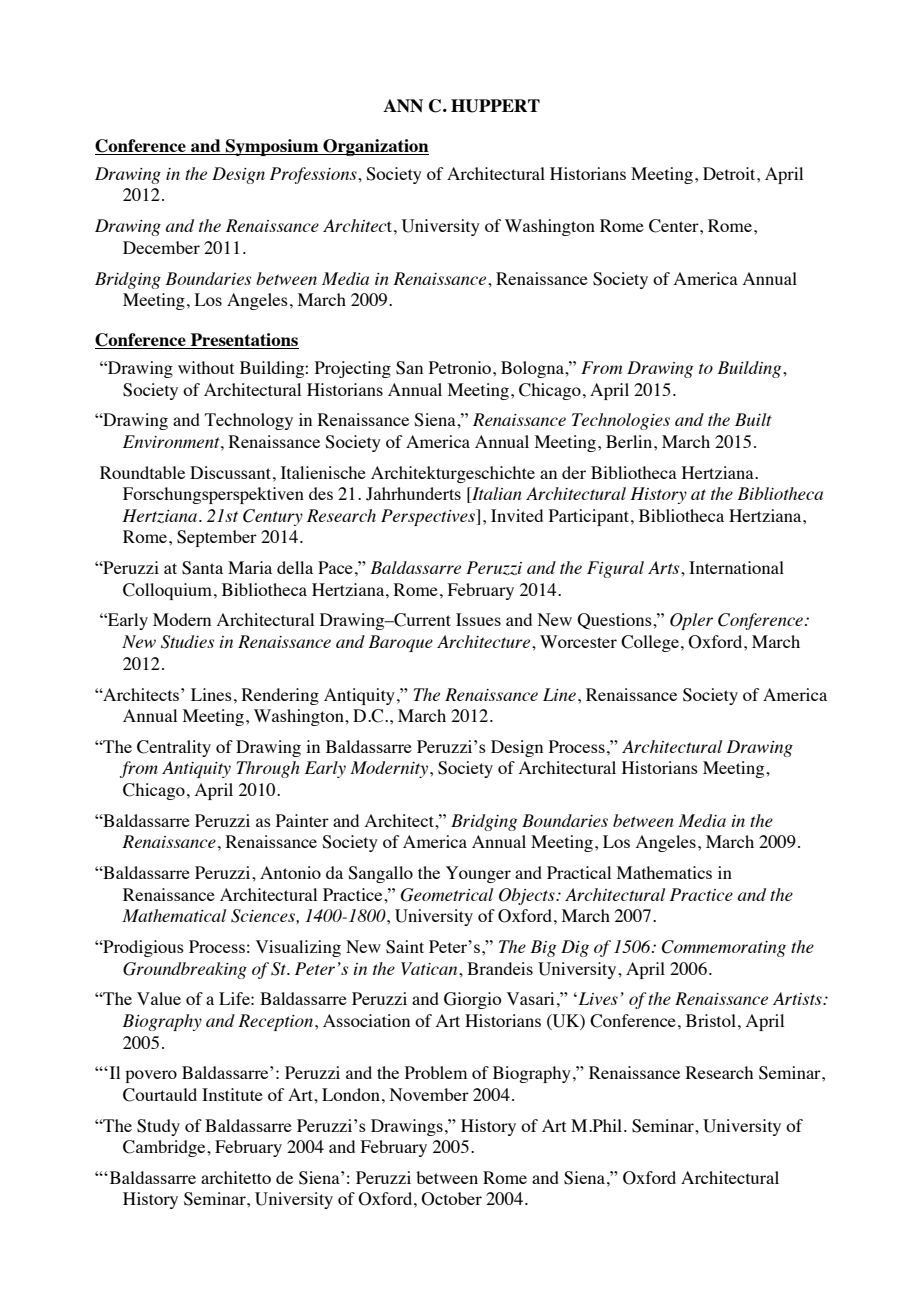 Image resolution: width=924 pixels, height=1308 pixels. Describe the element at coordinates (165, 1148) in the screenshot. I see `Cambridge` at that location.
